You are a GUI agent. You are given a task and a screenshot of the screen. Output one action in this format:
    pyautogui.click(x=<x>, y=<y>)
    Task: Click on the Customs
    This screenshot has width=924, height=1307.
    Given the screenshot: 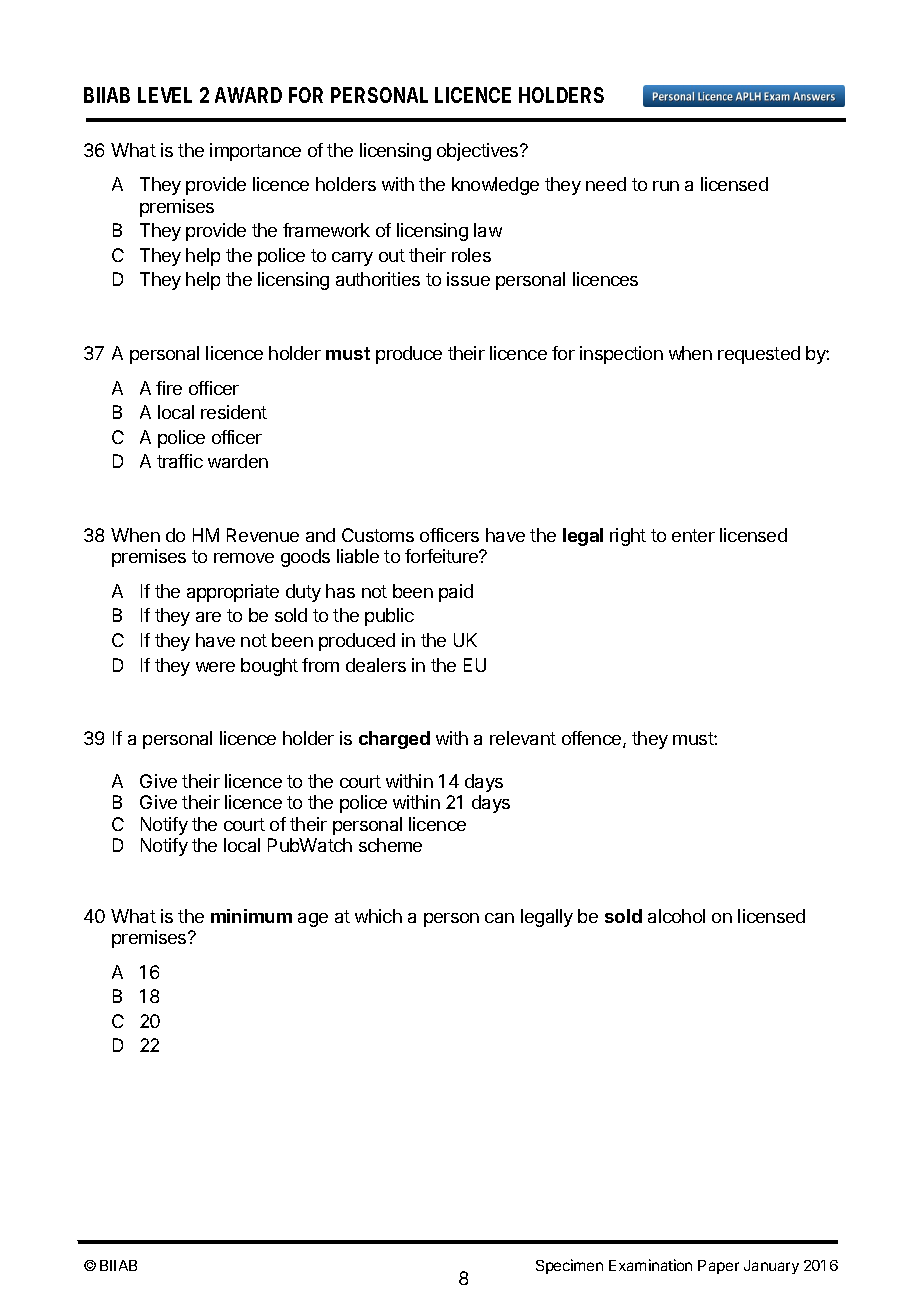 What is the action you would take?
    pyautogui.click(x=378, y=535)
